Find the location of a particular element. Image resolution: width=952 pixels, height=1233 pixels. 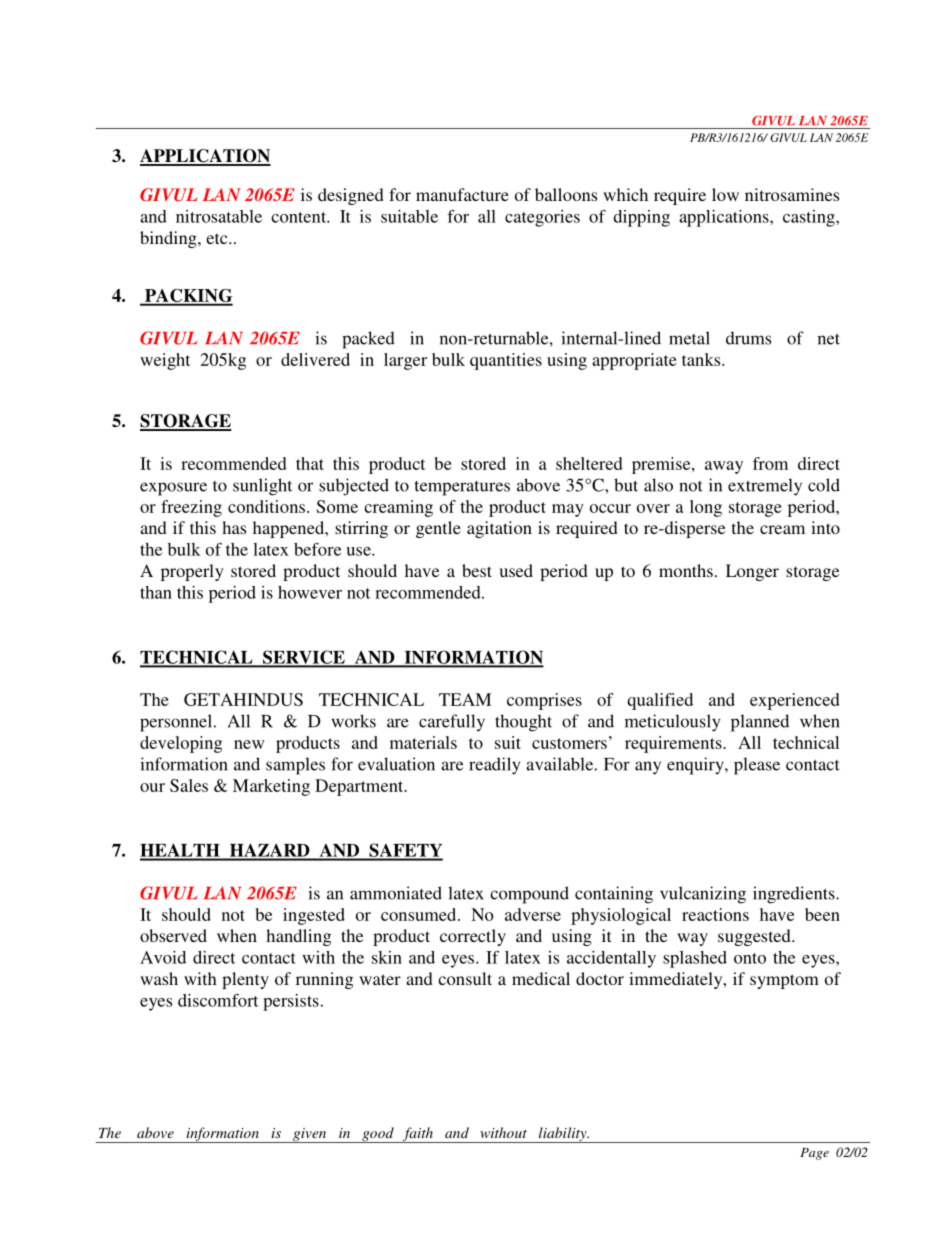

extremely is located at coordinates (765, 487).
